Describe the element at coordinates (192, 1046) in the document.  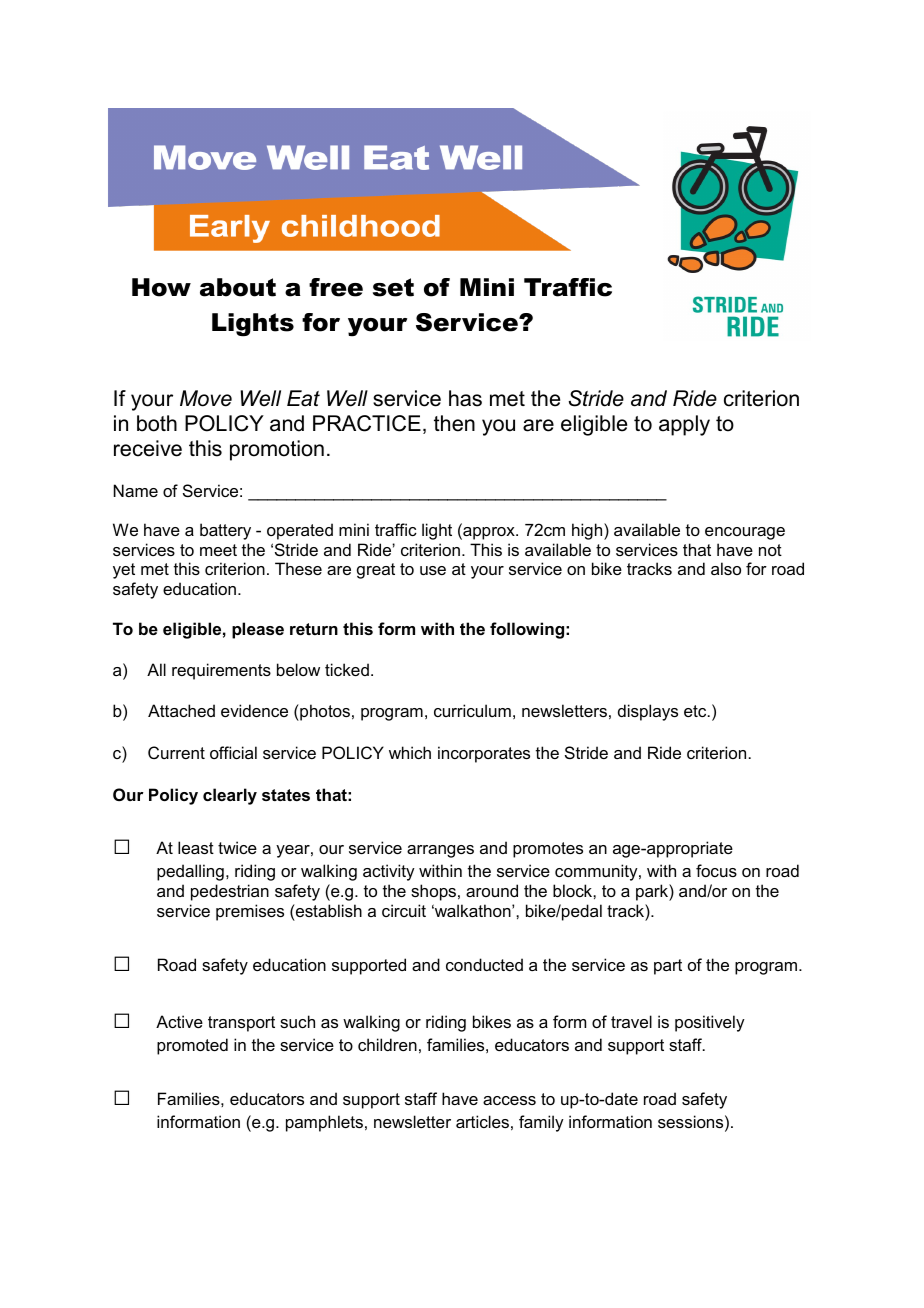
I see `promoted` at that location.
